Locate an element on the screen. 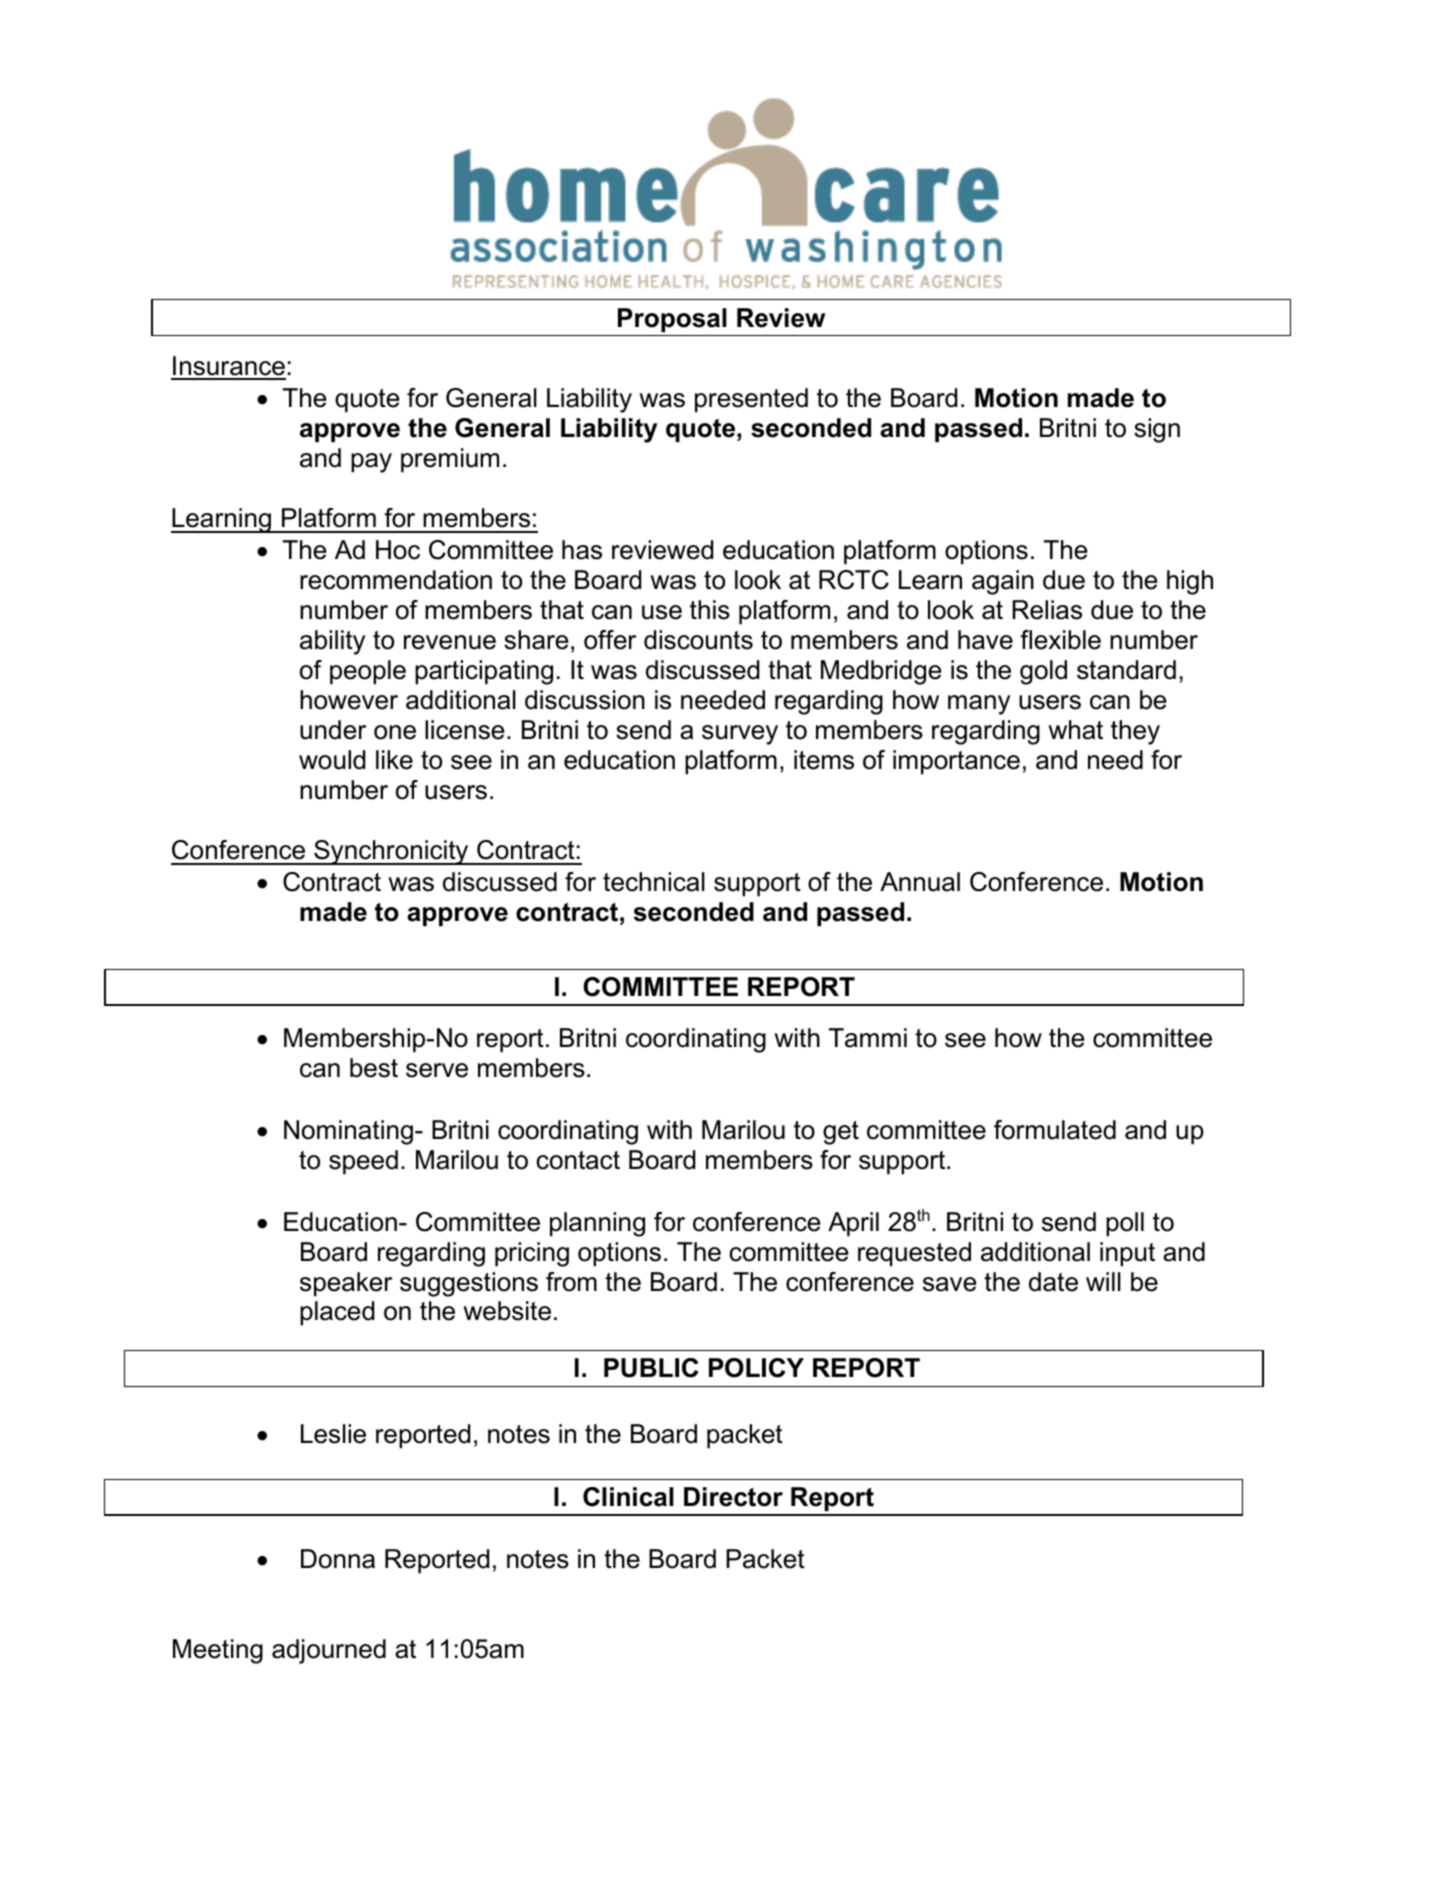  technical is located at coordinates (654, 882).
